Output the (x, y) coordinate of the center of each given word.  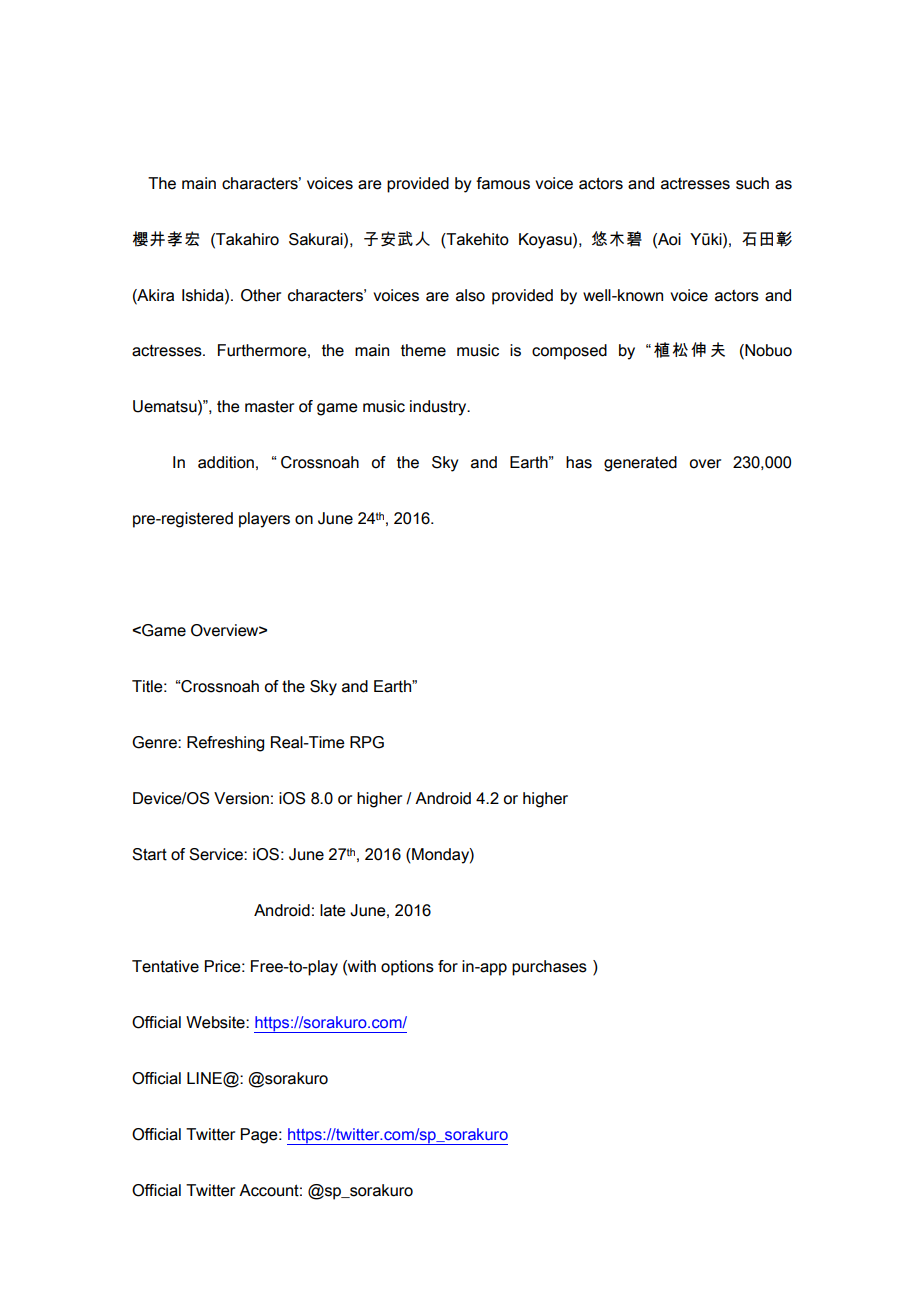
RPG (367, 742)
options (407, 968)
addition (226, 462)
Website (216, 1022)
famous (503, 183)
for (448, 966)
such (752, 183)
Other (261, 295)
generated (640, 464)
